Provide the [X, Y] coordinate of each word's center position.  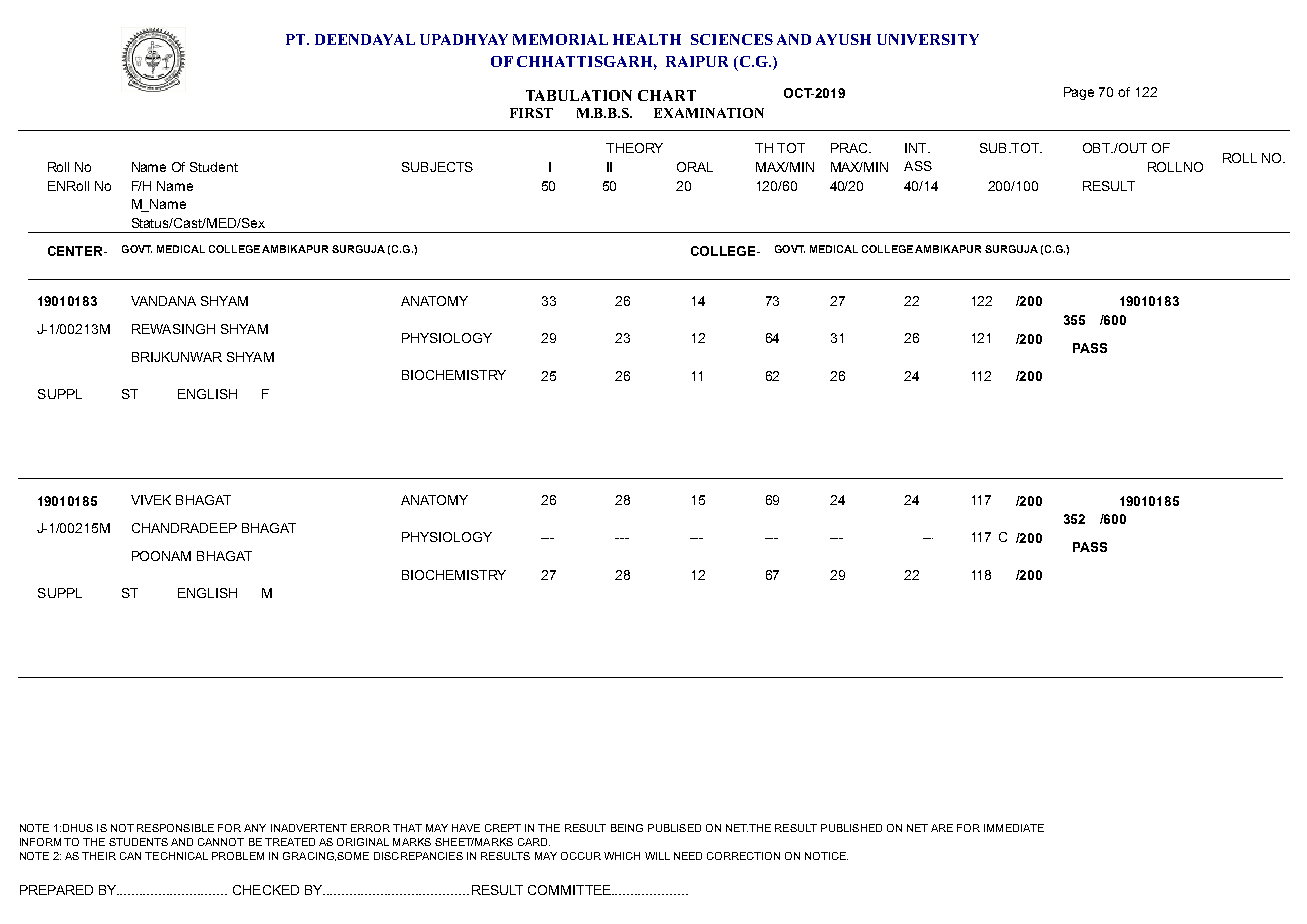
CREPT [503, 828]
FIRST [531, 113]
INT [917, 148]
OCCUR [581, 856]
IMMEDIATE [1014, 828]
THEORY [634, 148]
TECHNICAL [176, 856]
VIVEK [151, 500]
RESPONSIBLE [175, 828]
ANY [255, 828]
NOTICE [826, 856]
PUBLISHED [851, 828]
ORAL [695, 167]
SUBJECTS [437, 167]
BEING [627, 828]
